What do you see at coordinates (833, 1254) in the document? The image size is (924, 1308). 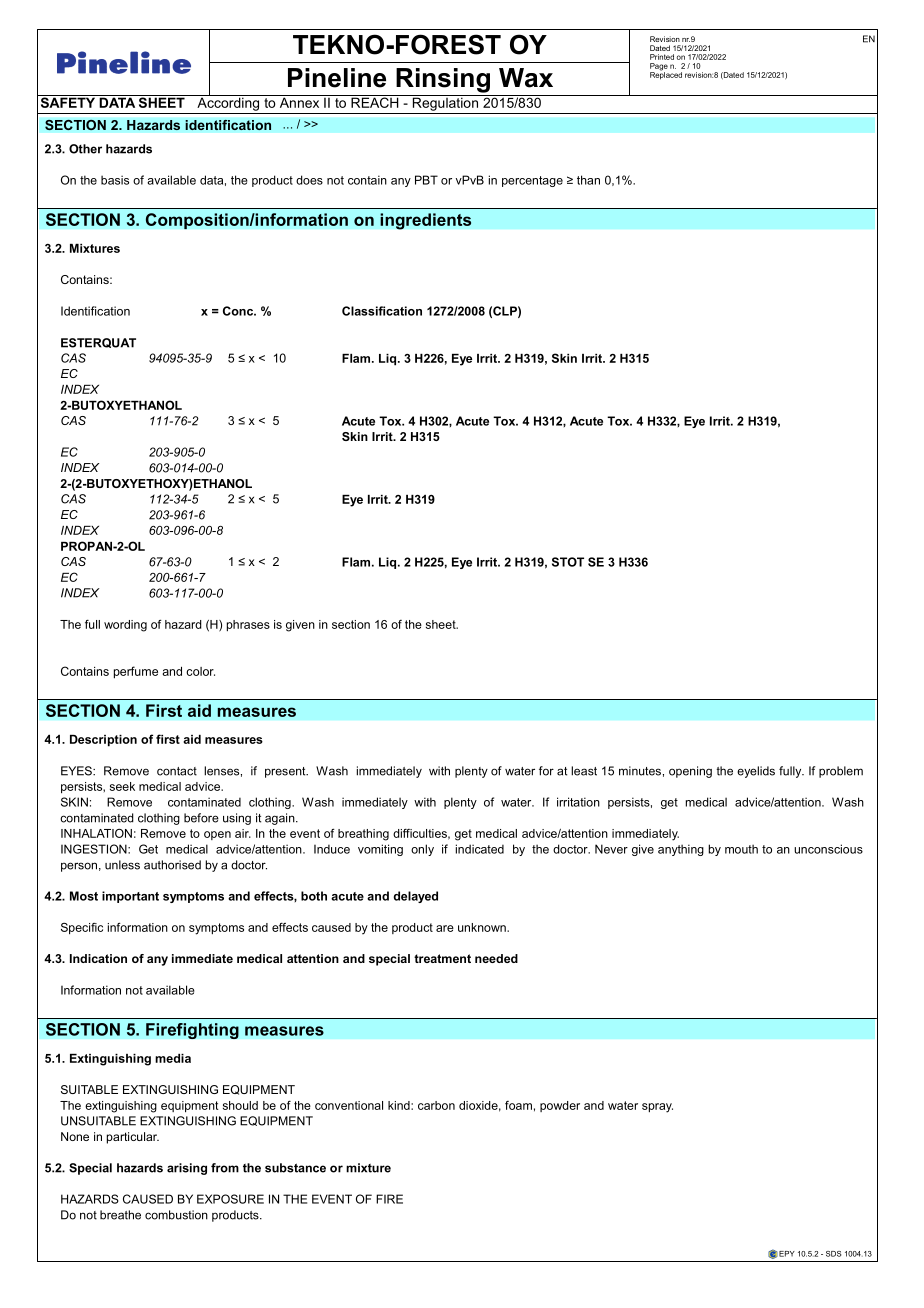 I see `SDS` at bounding box center [833, 1254].
